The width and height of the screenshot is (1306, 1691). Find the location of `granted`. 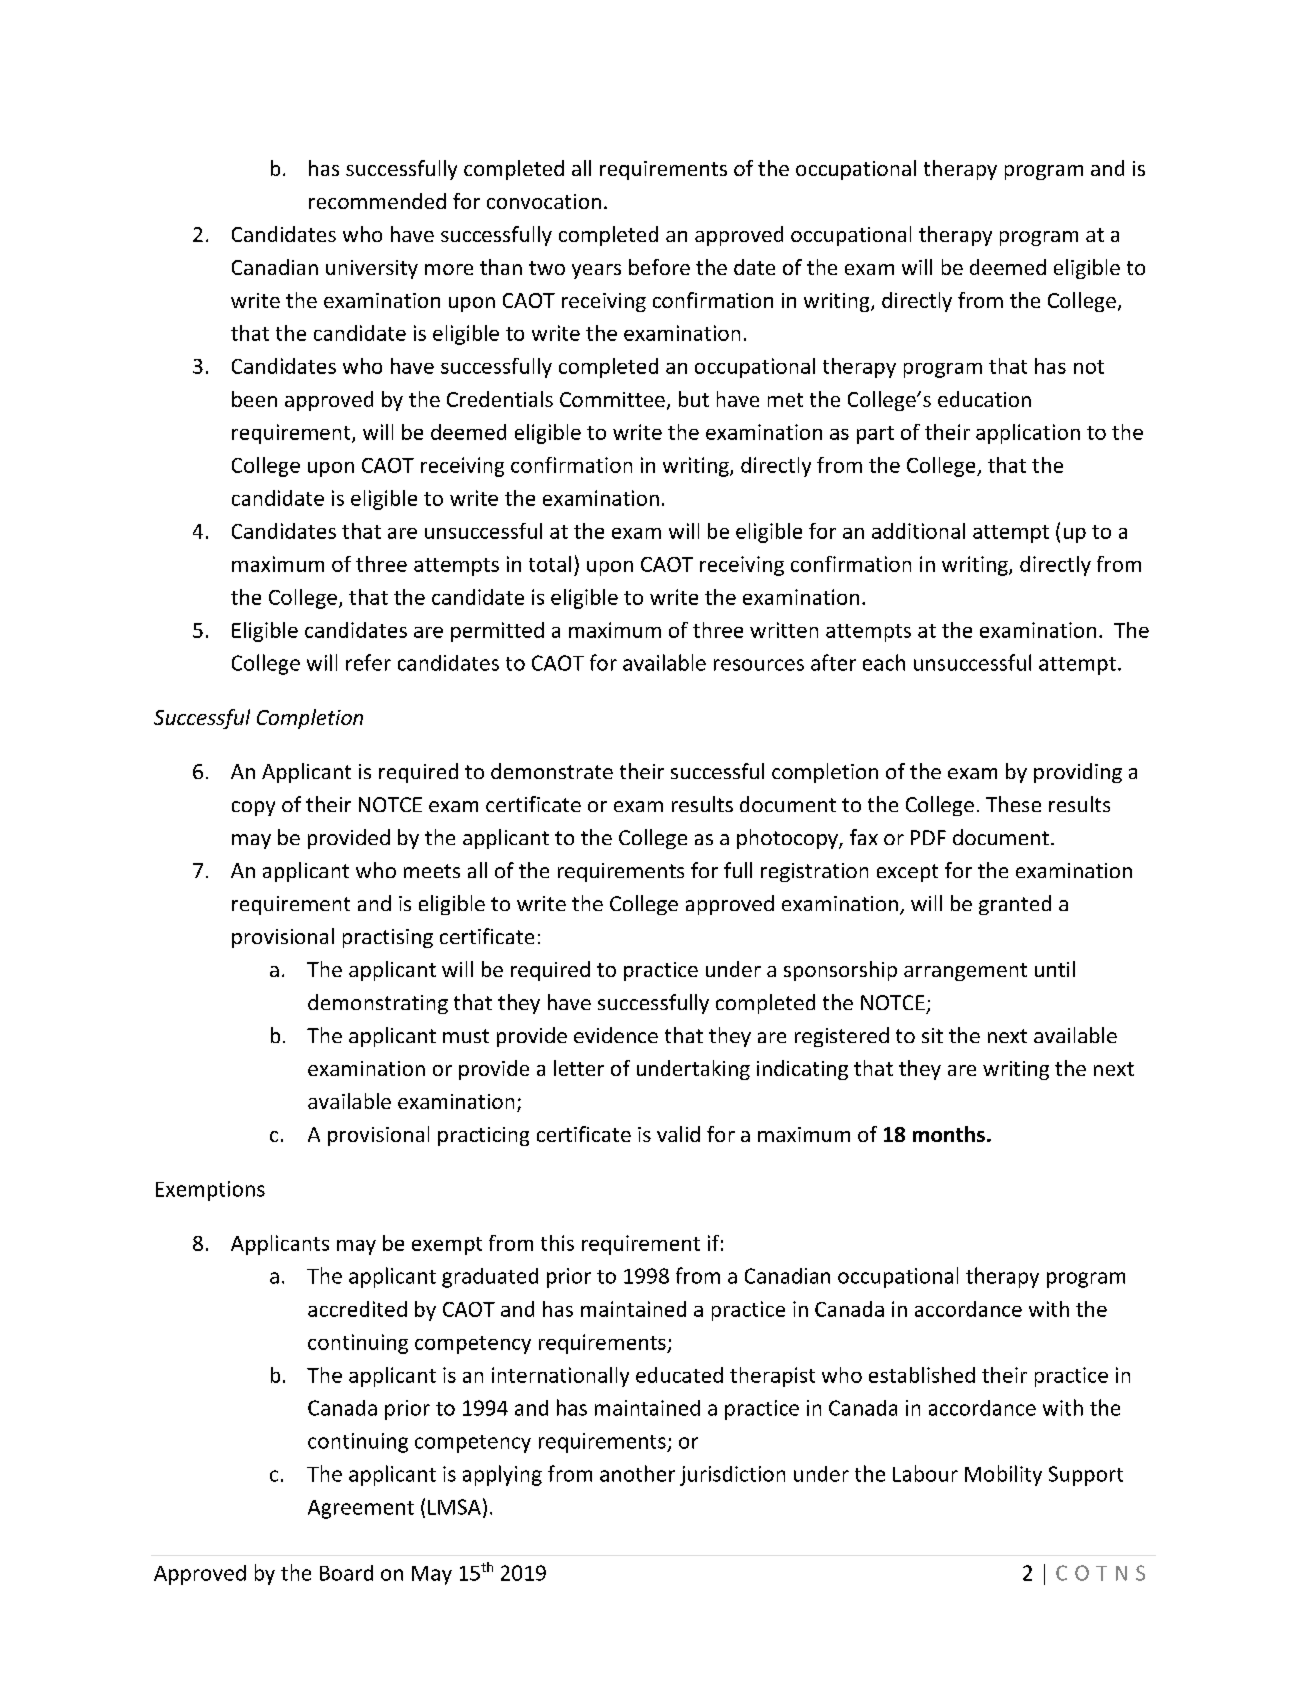

granted is located at coordinates (1015, 905).
